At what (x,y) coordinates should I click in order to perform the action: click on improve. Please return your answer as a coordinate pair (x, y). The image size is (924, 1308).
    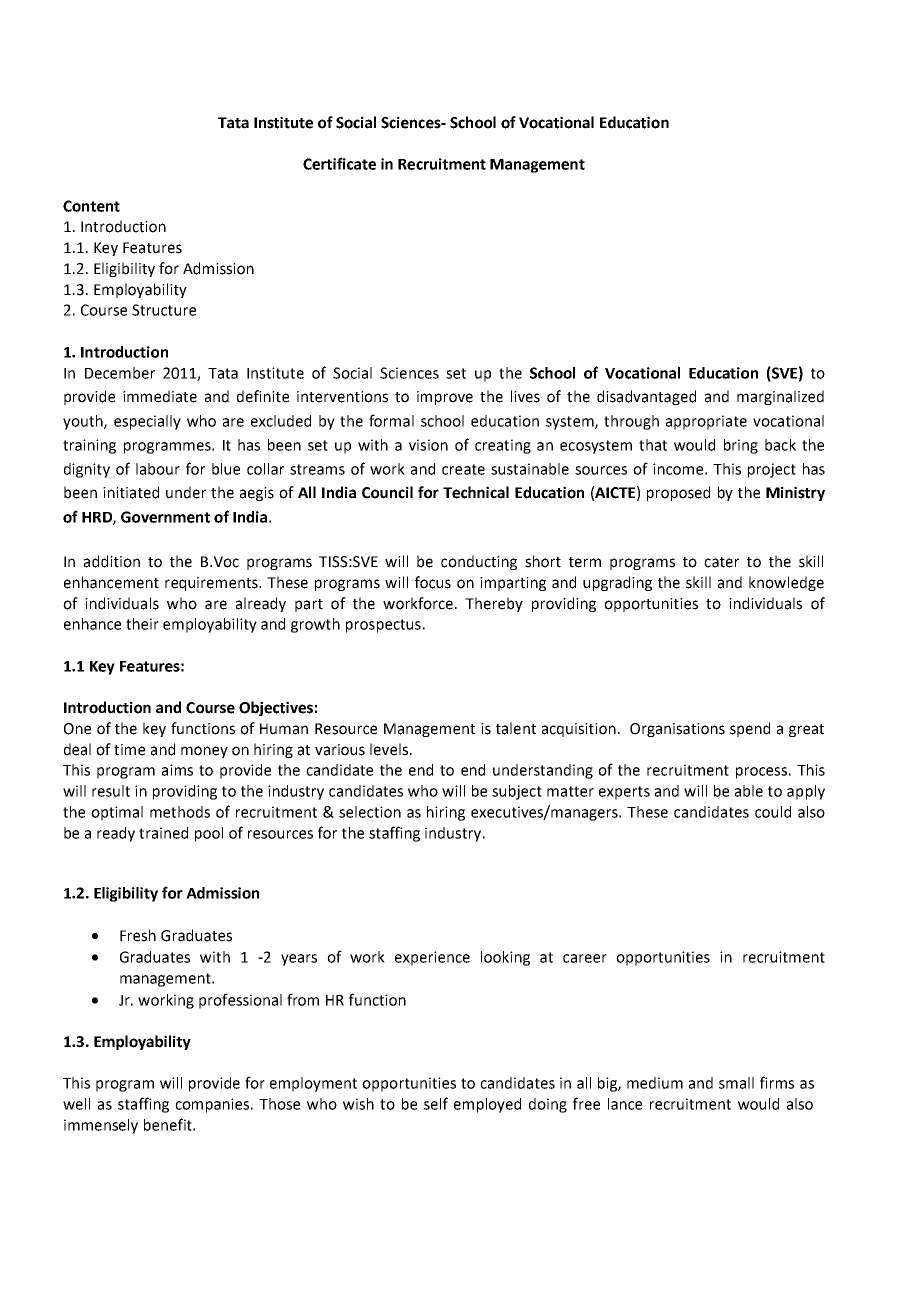
    Looking at the image, I should click on (445, 398).
